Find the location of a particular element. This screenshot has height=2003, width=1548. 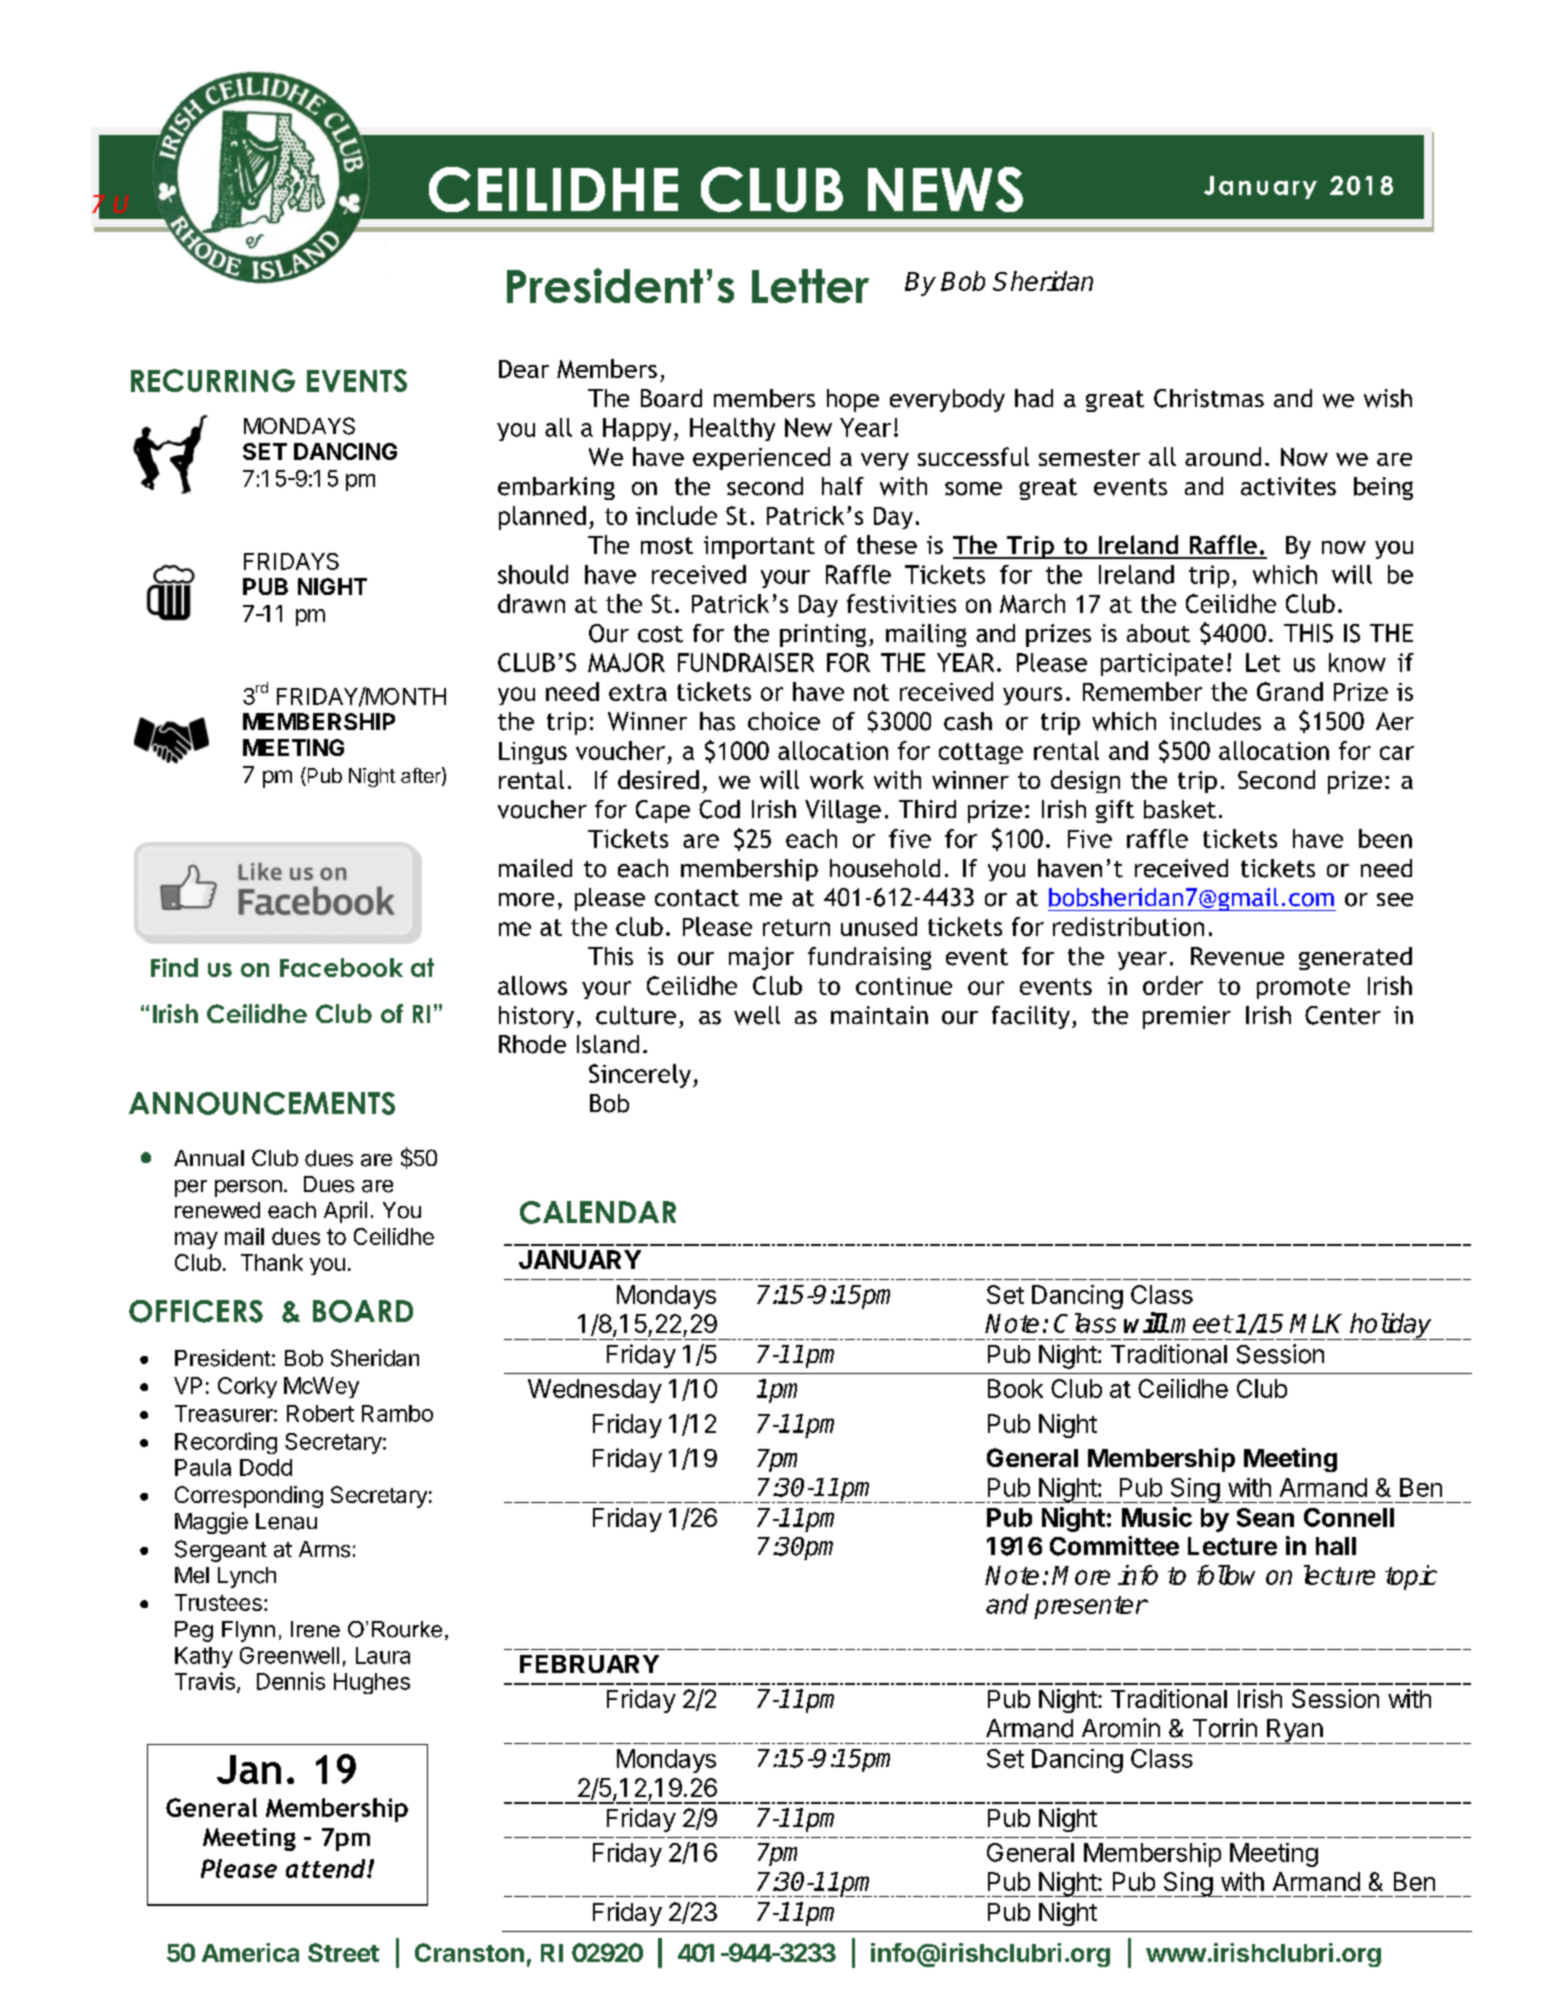

drawn is located at coordinates (531, 603).
